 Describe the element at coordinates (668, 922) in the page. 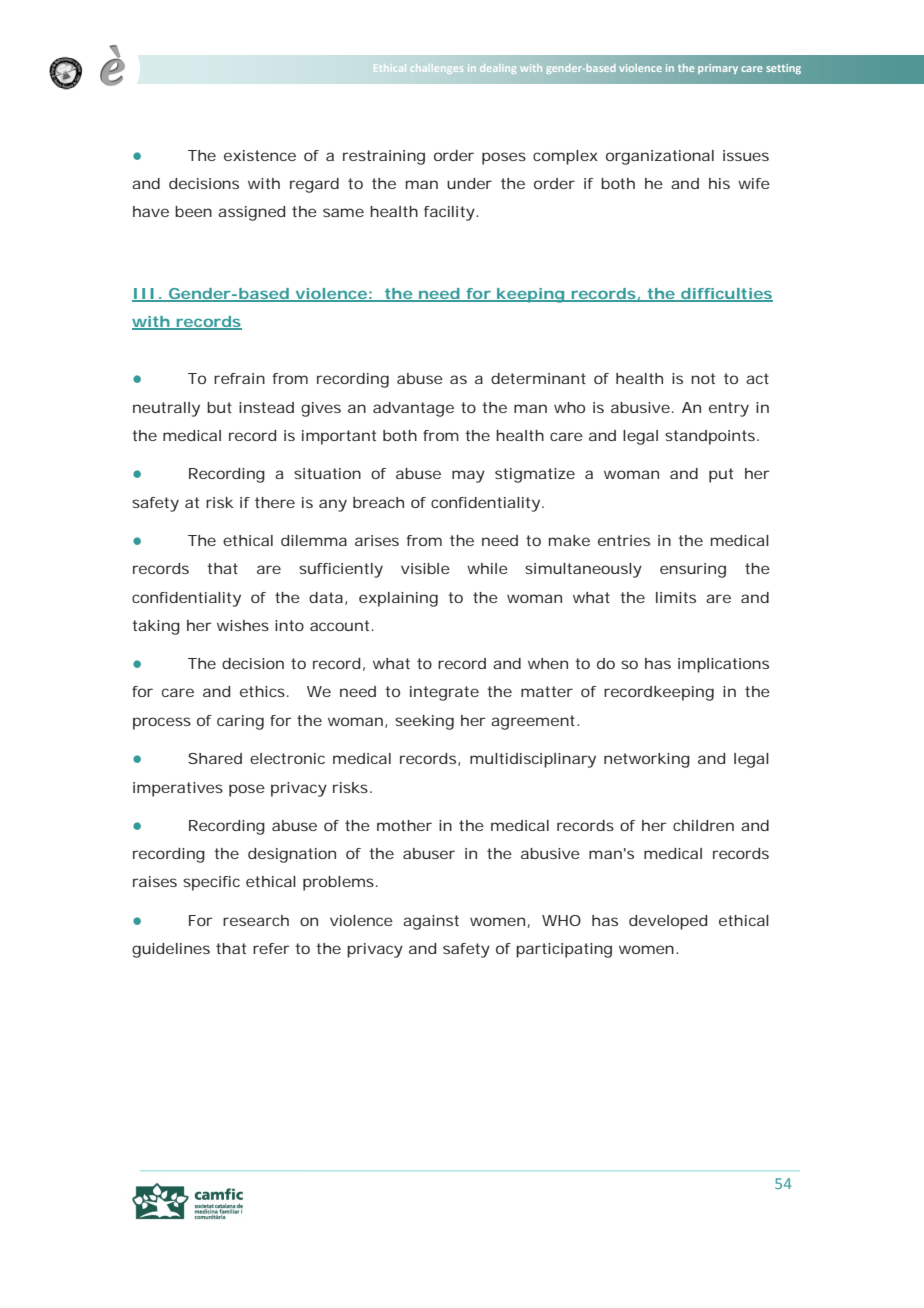

I see `developed` at that location.
